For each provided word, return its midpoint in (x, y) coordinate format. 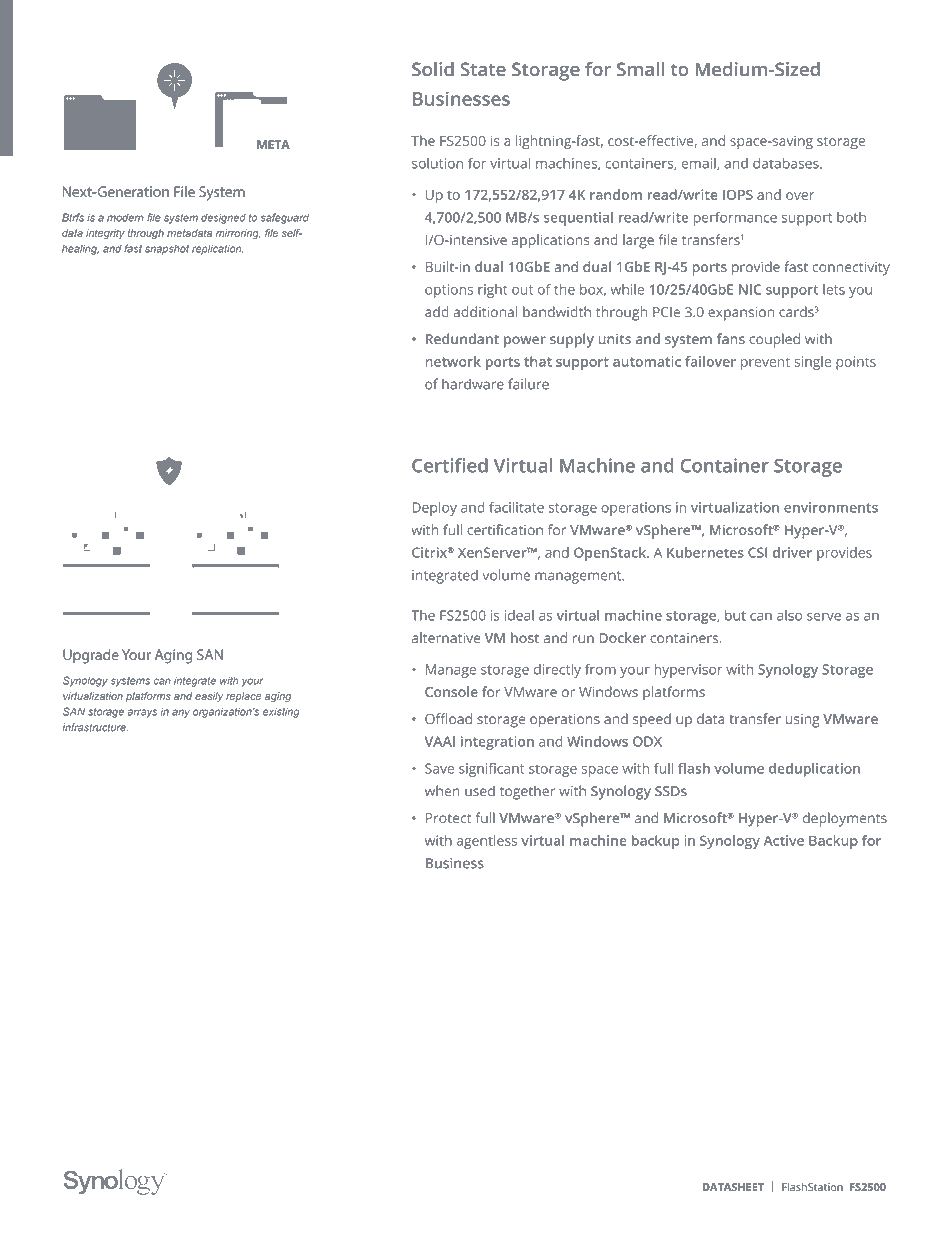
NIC (750, 289)
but (735, 615)
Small (640, 69)
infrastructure (95, 727)
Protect (448, 818)
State (483, 69)
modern (125, 218)
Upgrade (91, 656)
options (449, 291)
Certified (450, 465)
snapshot (167, 250)
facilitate (516, 507)
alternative (446, 637)
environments (831, 507)
